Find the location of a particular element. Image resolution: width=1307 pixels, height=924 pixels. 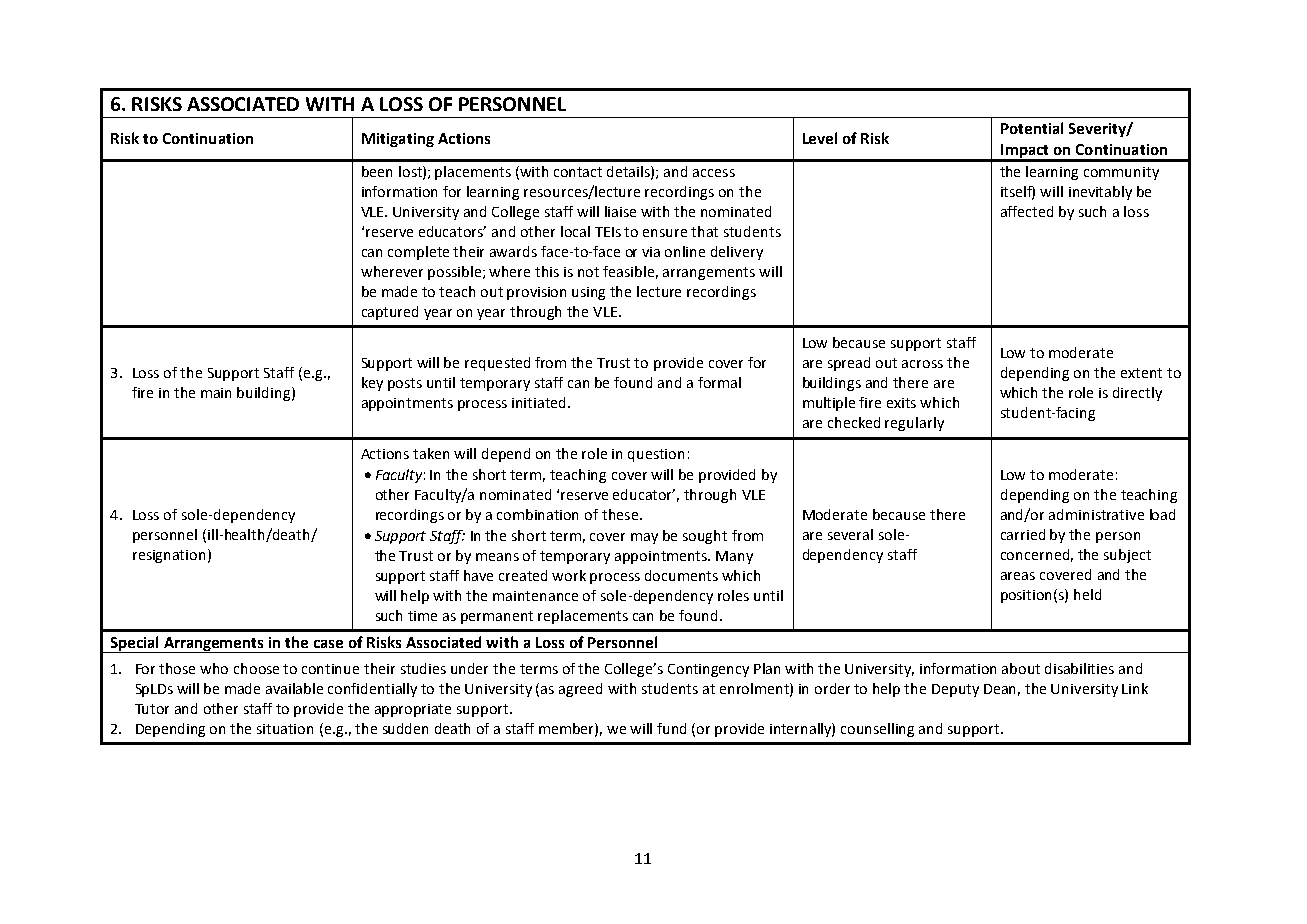

Deputy is located at coordinates (955, 690).
